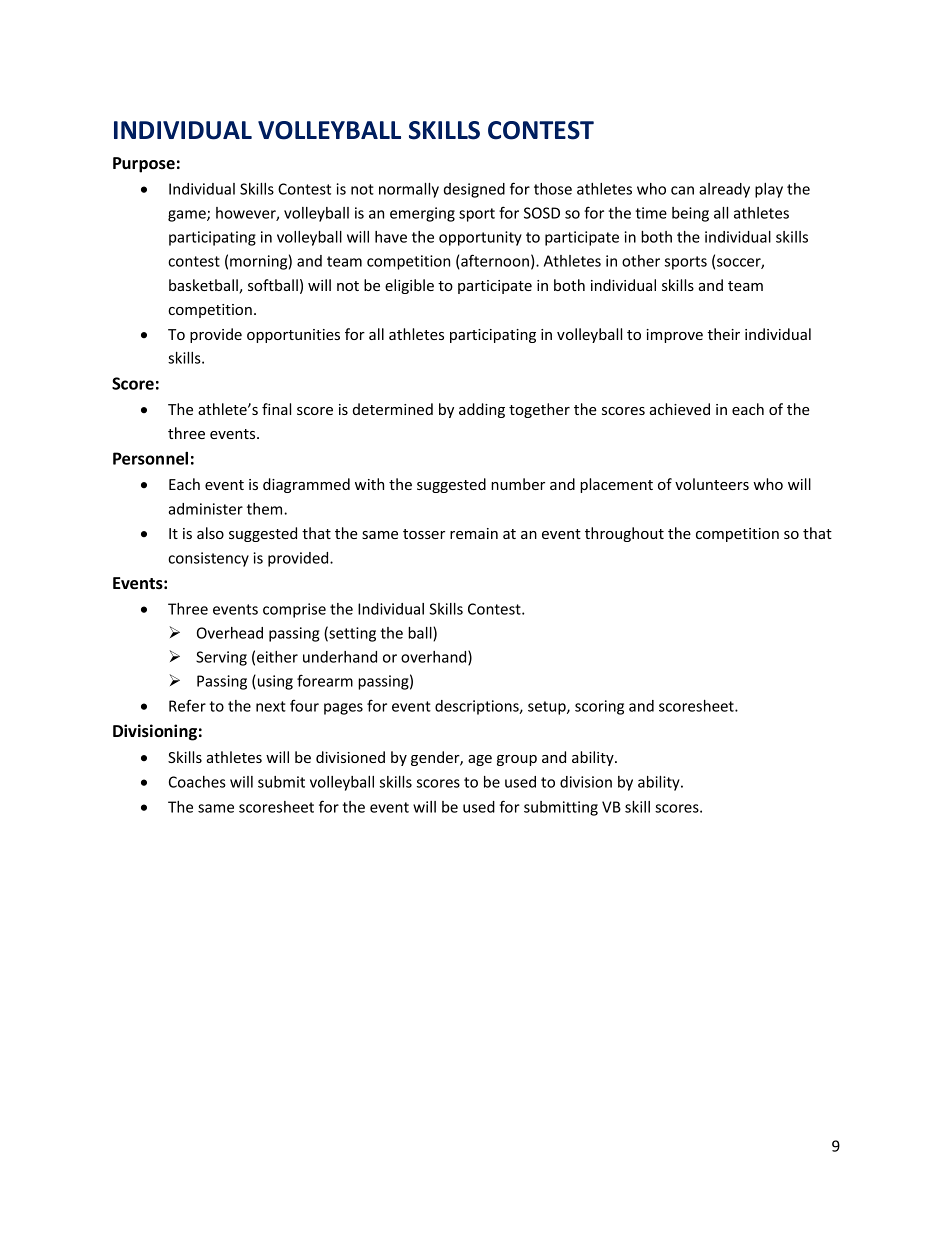 The image size is (952, 1233). Describe the element at coordinates (340, 657) in the screenshot. I see `underhand` at that location.
